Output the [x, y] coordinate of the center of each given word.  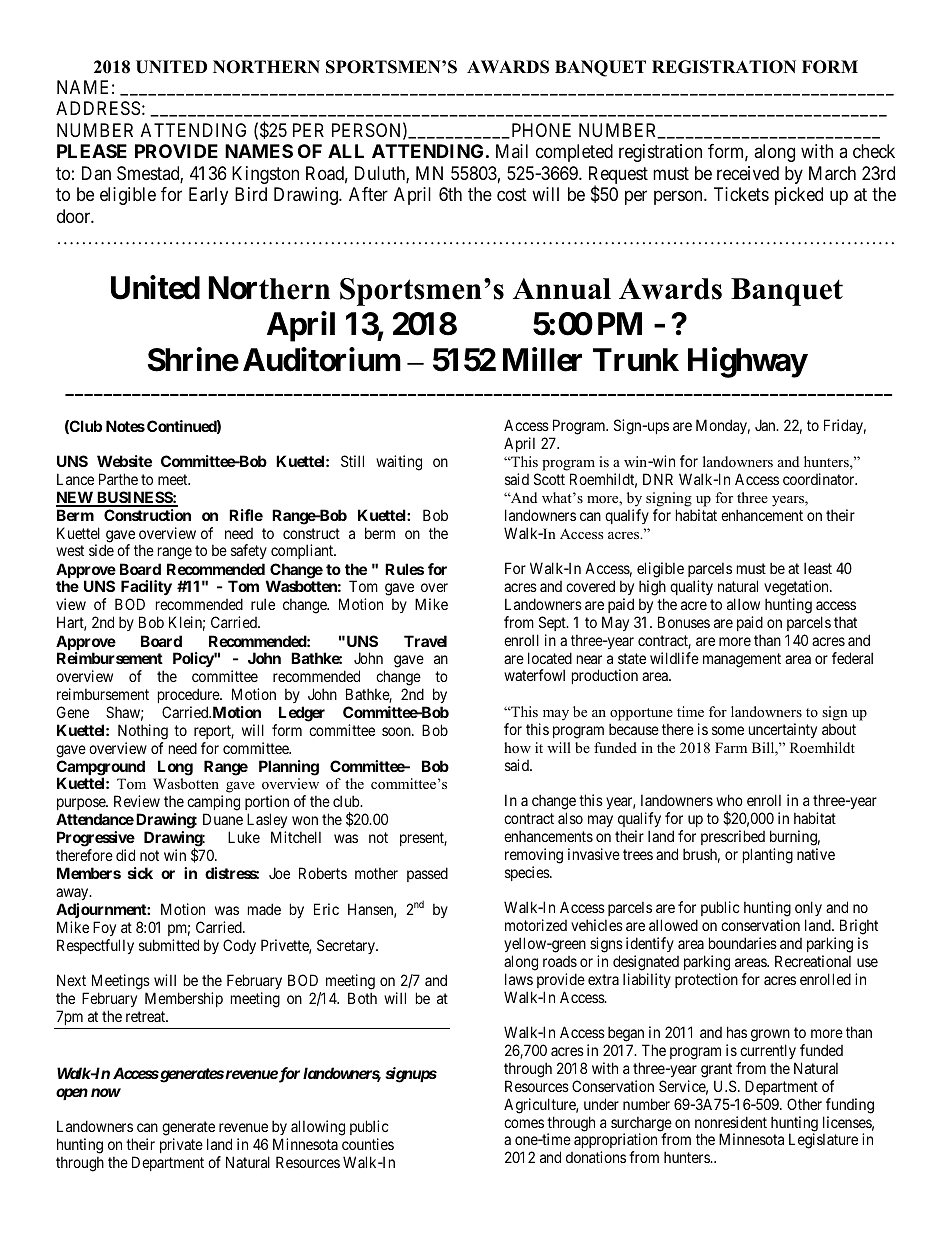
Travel [425, 641]
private [181, 1145]
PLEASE [92, 151]
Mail [512, 151]
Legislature [823, 1141]
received [748, 173]
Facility [145, 589]
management [742, 660]
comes [524, 1123]
